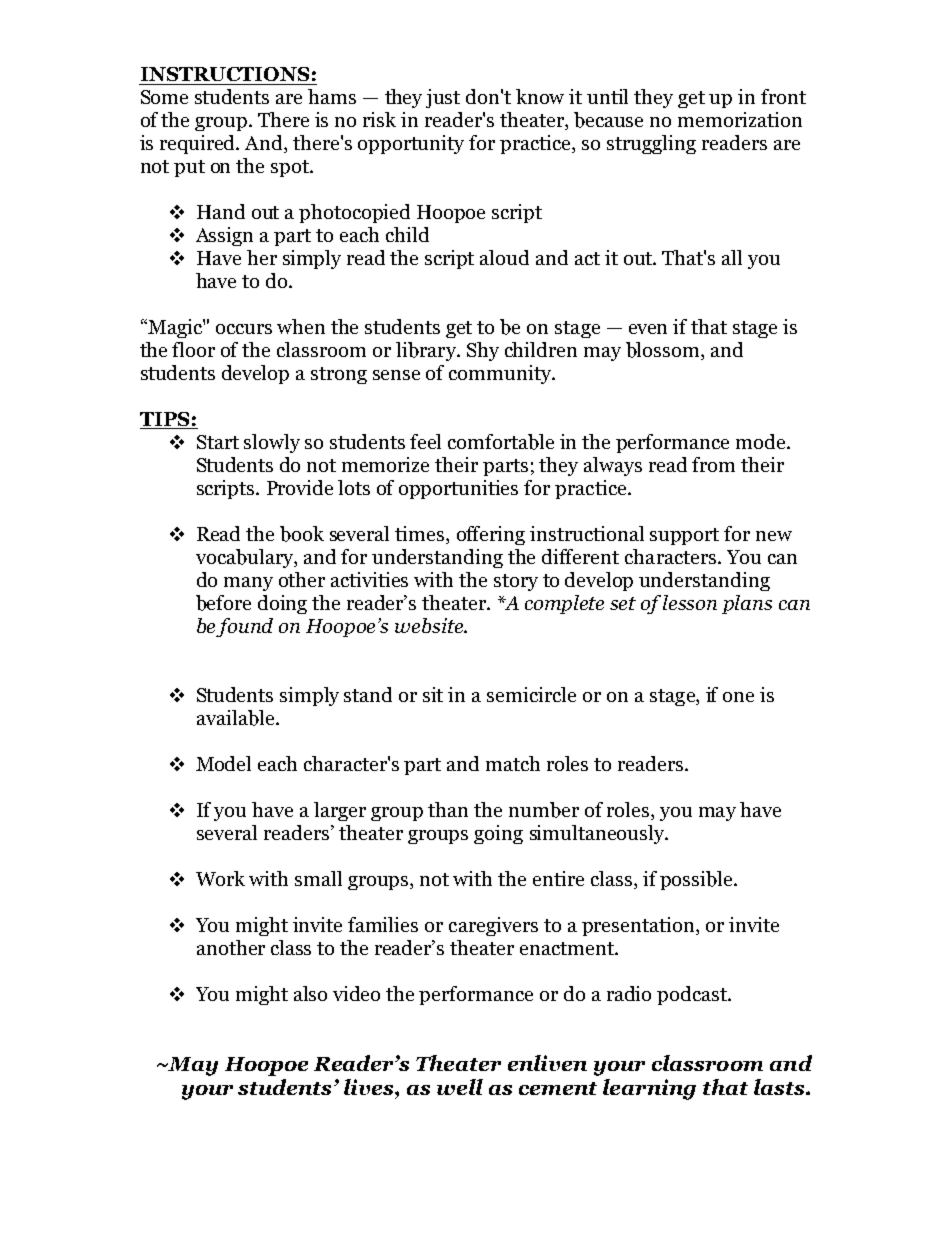 Image resolution: width=952 pixels, height=1233 pixels. Describe the element at coordinates (244, 329) in the screenshot. I see `occurs` at that location.
